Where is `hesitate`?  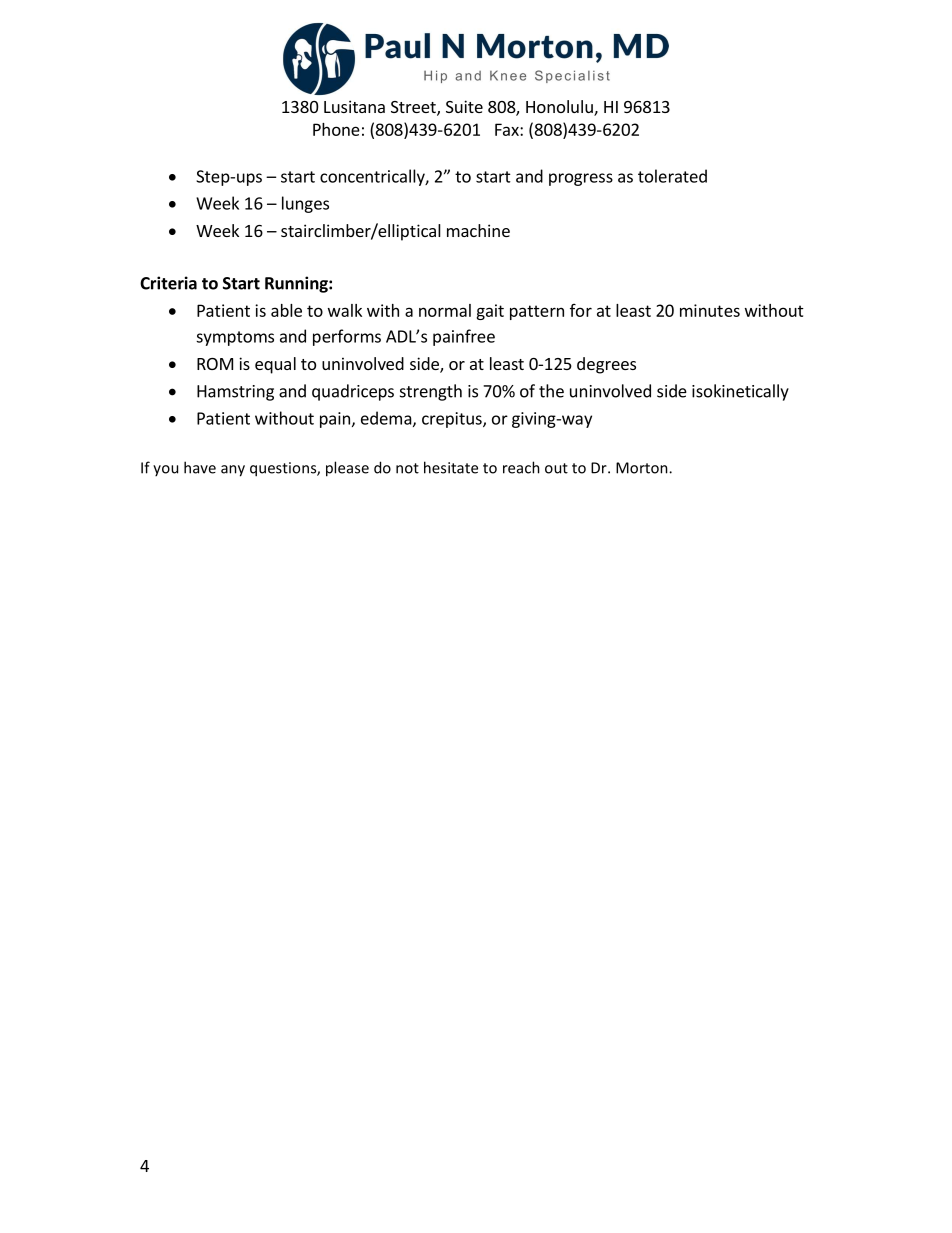 hesitate is located at coordinates (451, 467).
